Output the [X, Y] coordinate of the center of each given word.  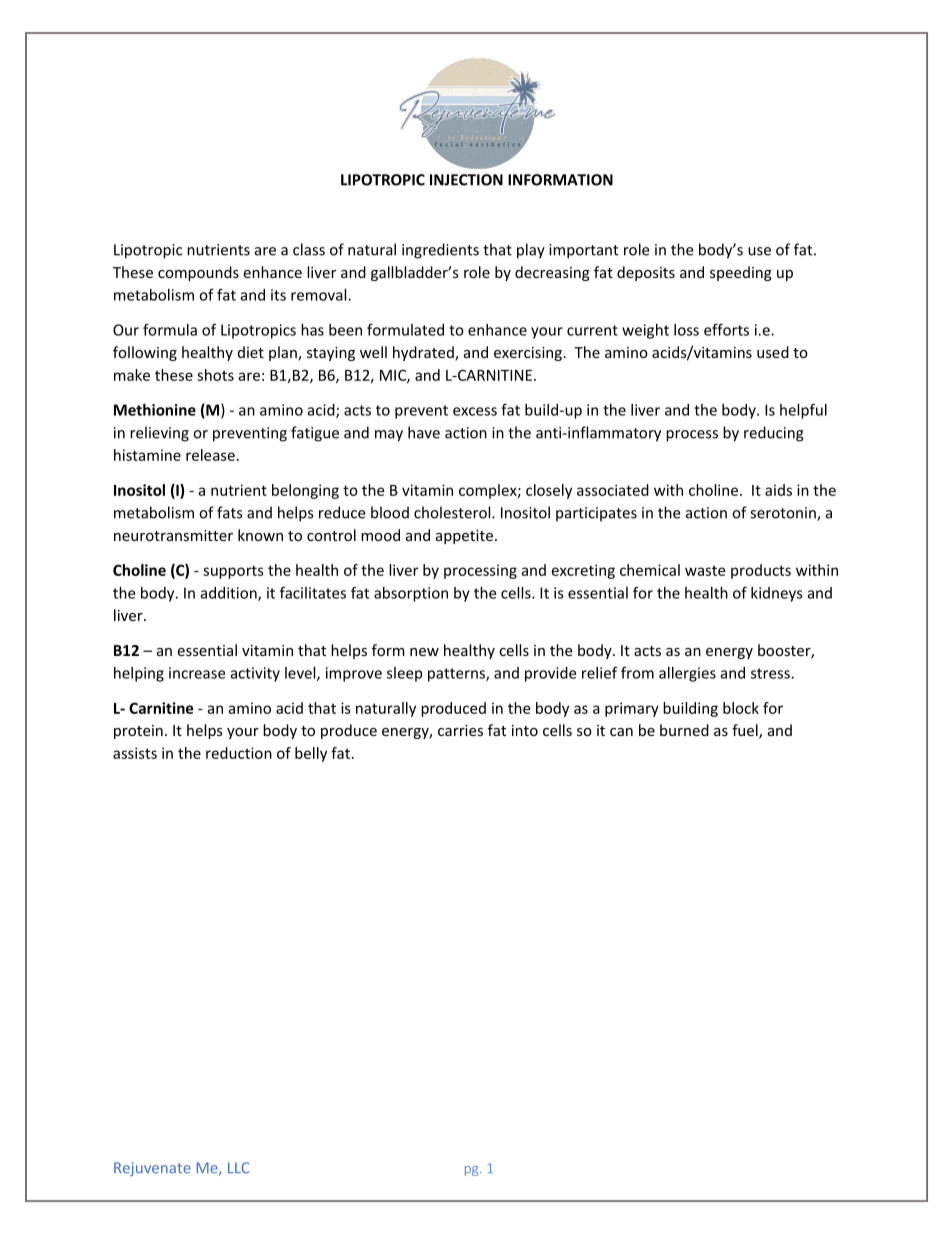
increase [197, 673]
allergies [687, 674]
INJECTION [466, 180]
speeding [741, 273]
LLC [238, 1167]
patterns [457, 675]
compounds [198, 273]
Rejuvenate [152, 1169]
